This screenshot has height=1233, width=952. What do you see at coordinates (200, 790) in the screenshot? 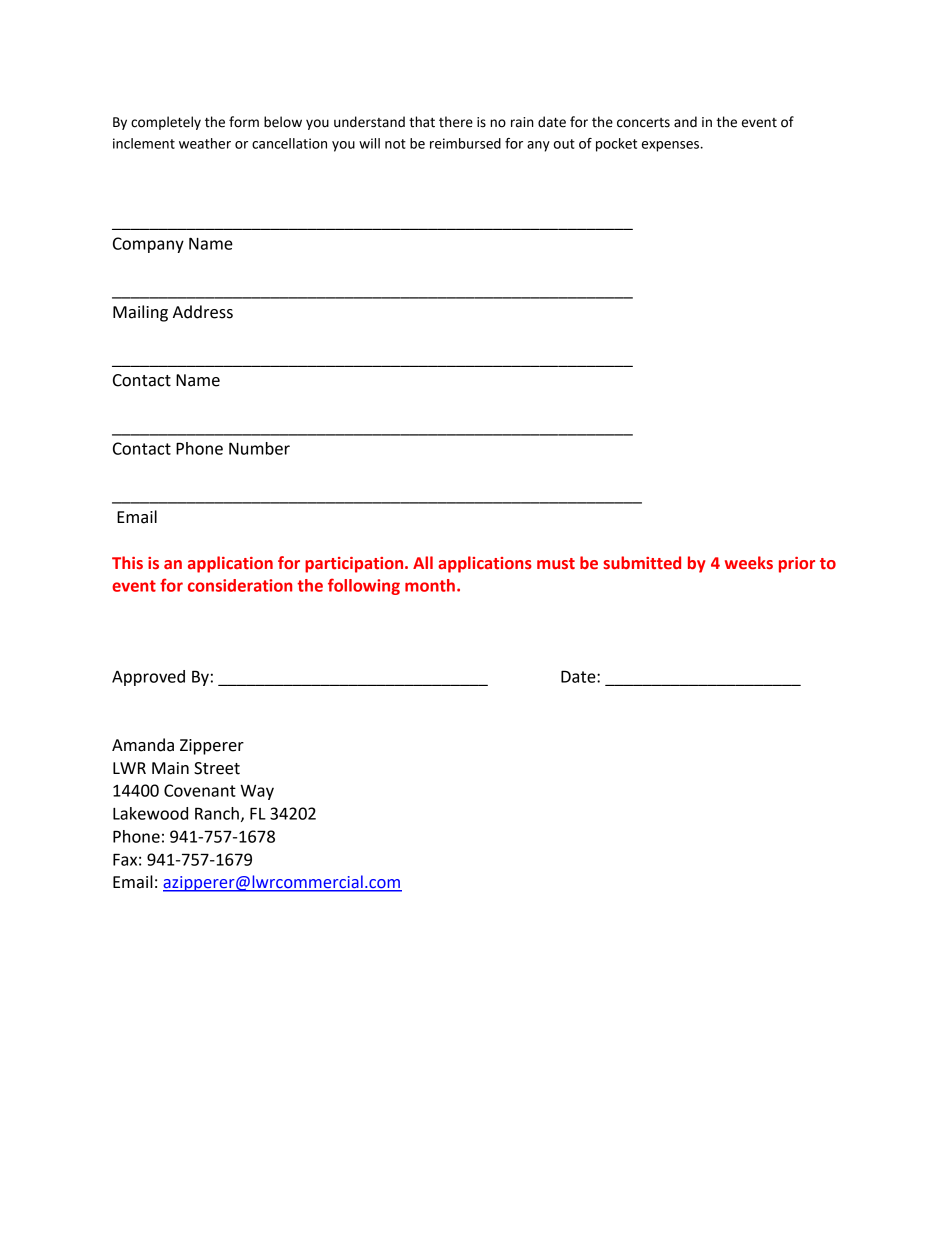
I see `Covenant` at bounding box center [200, 790].
